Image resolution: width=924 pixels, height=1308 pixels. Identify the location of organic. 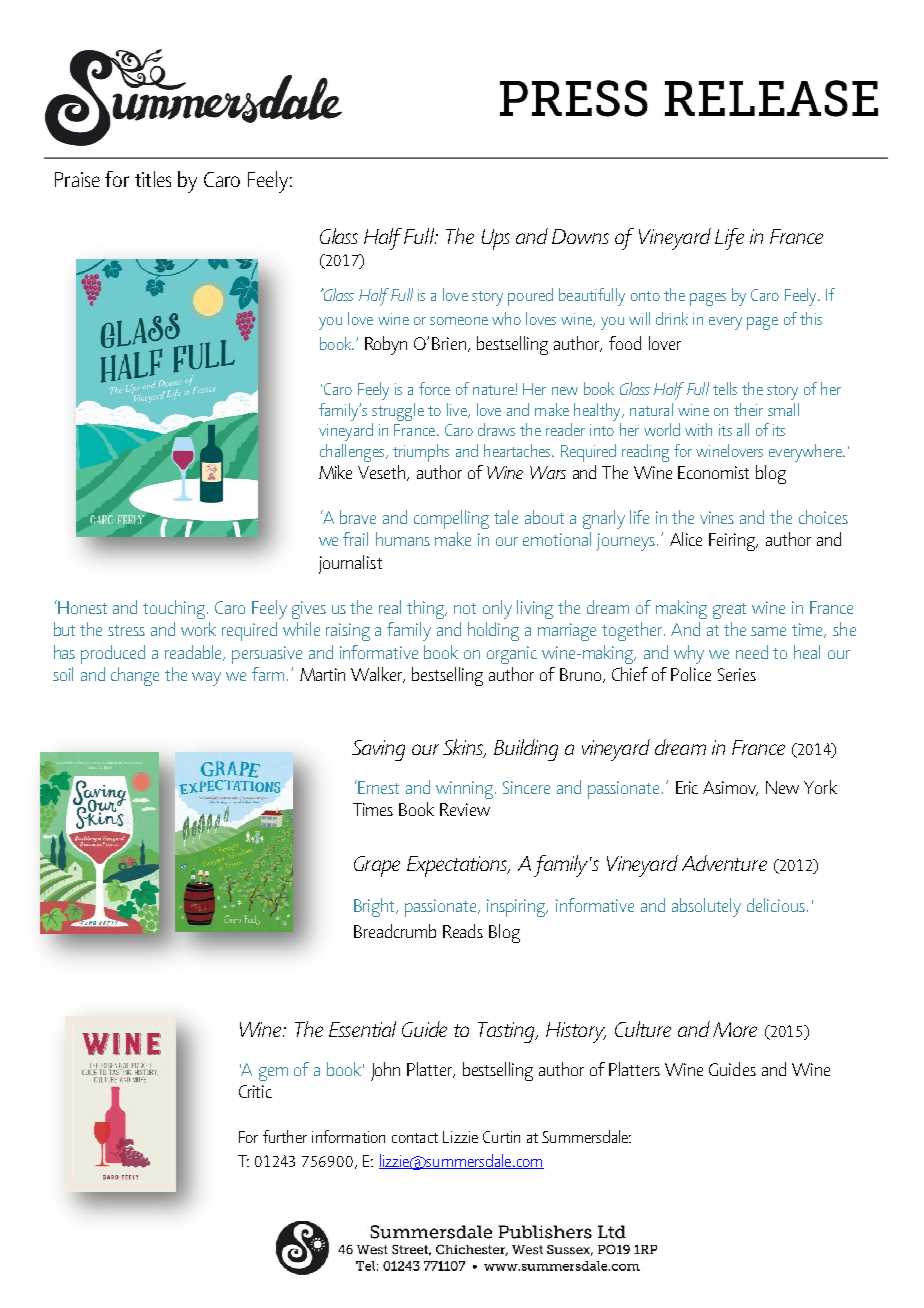
(512, 655).
